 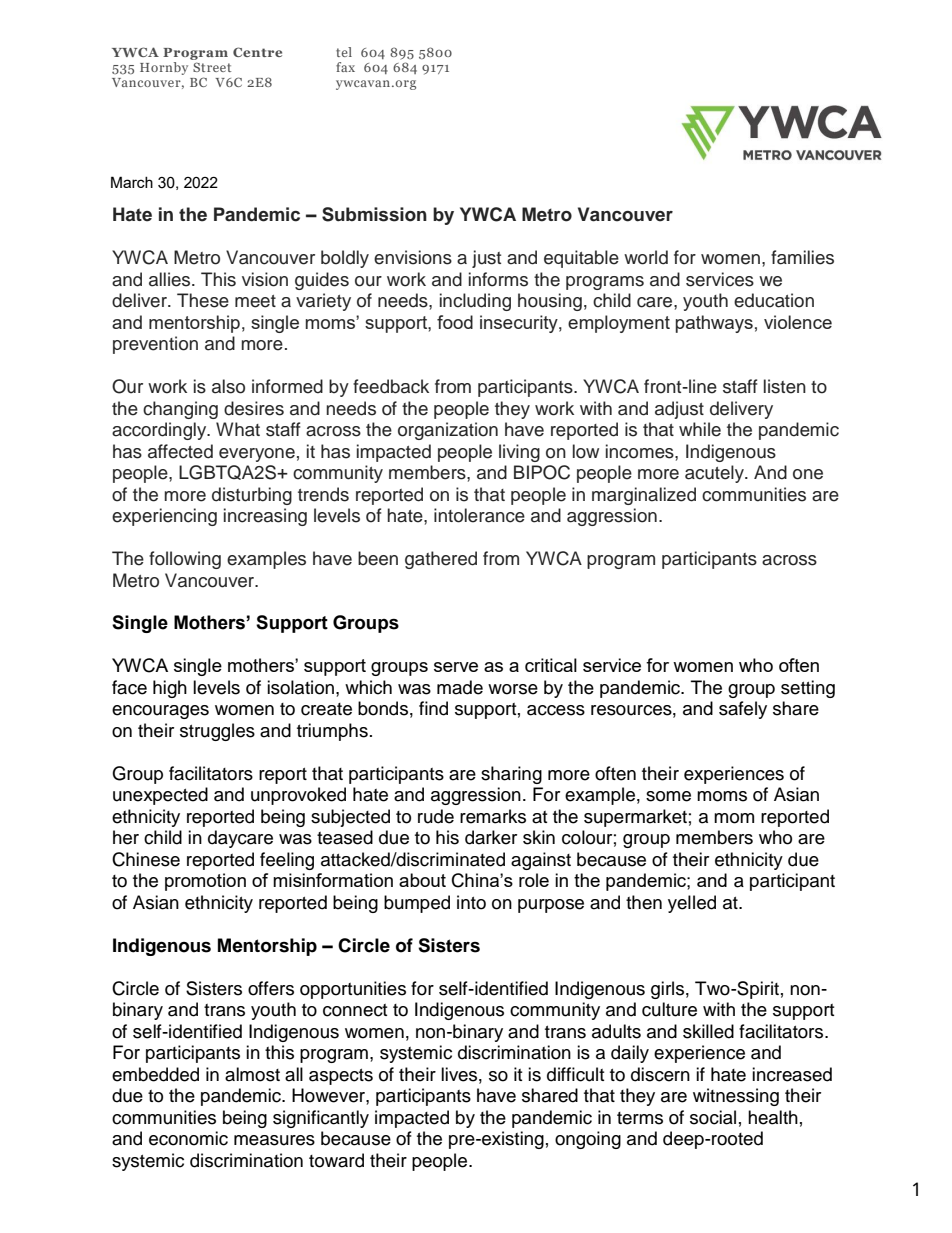 What do you see at coordinates (713, 1117) in the document?
I see `social` at bounding box center [713, 1117].
